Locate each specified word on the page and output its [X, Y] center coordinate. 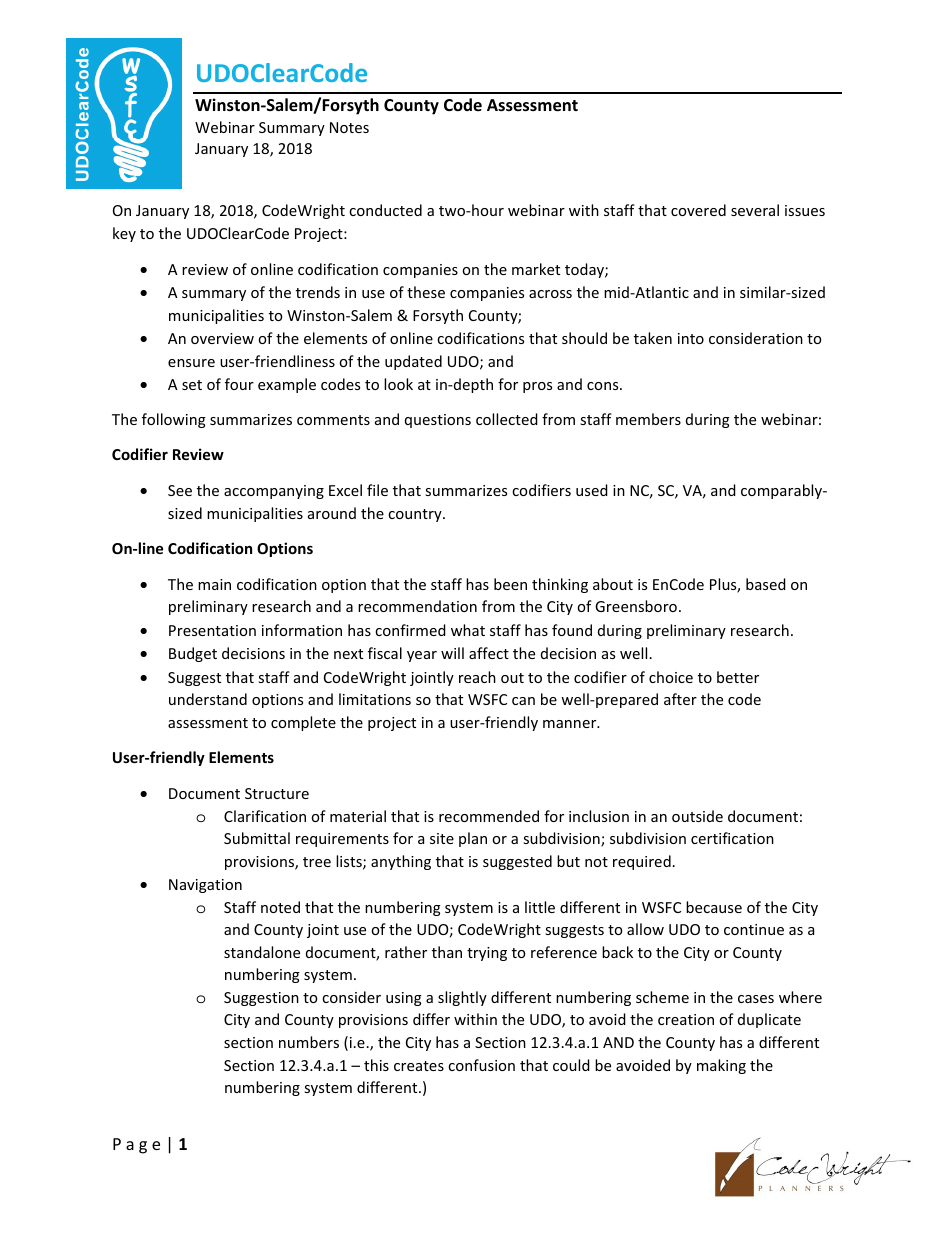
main [214, 584]
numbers [309, 1042]
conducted [385, 210]
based [766, 584]
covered [698, 210]
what [468, 630]
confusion [481, 1065]
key [124, 234]
